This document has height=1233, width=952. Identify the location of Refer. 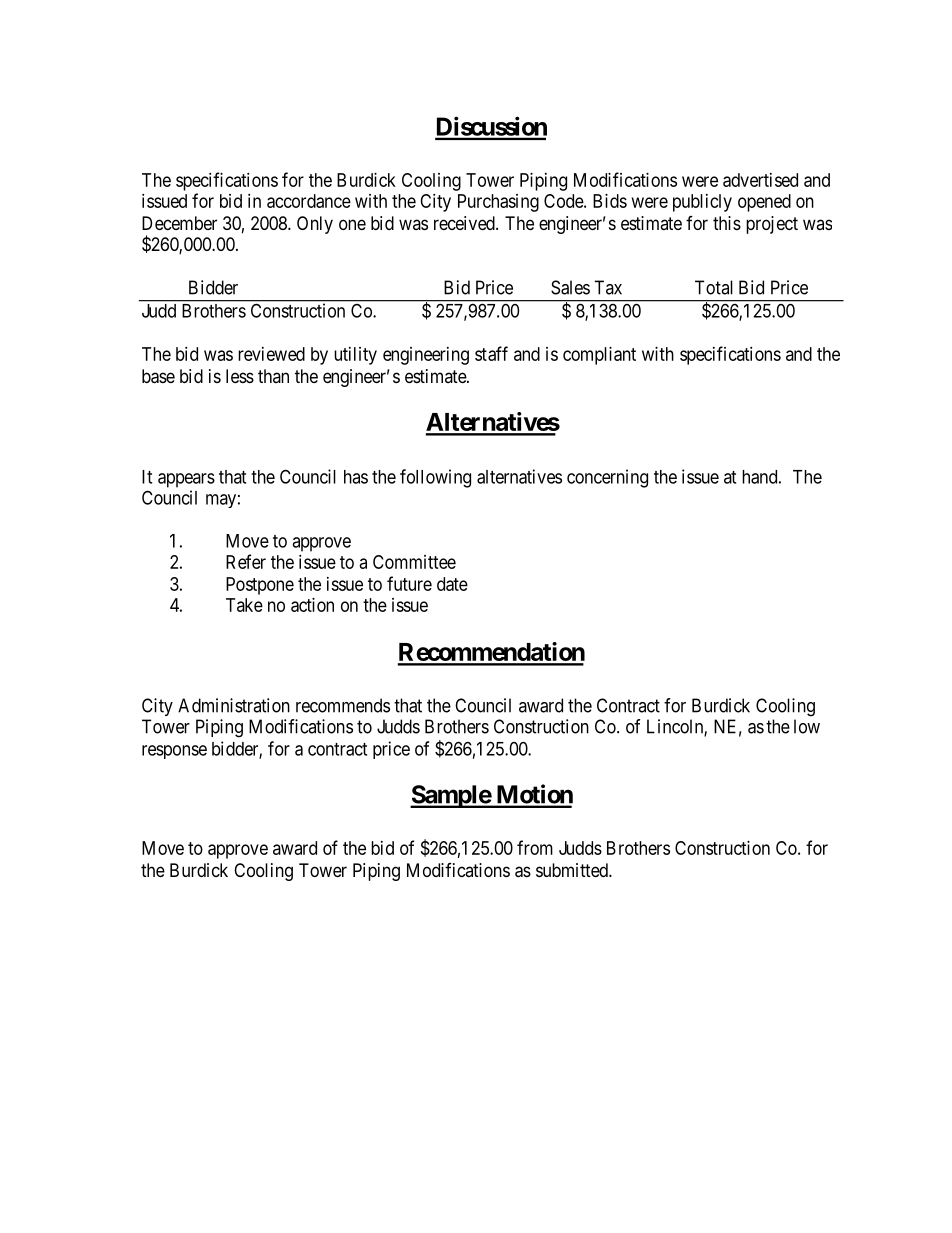
(246, 561).
